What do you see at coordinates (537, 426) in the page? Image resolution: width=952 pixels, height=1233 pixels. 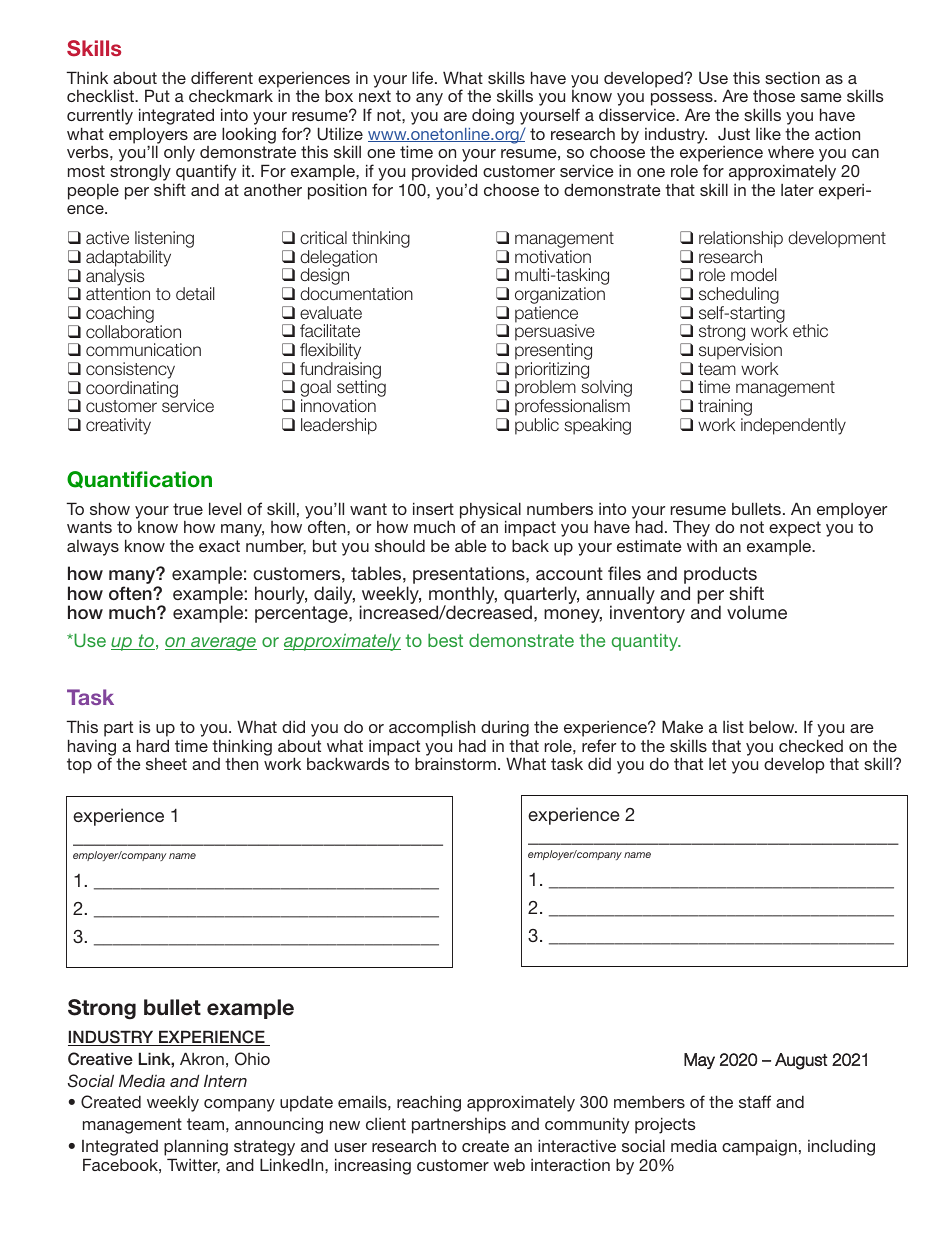 I see `public` at bounding box center [537, 426].
